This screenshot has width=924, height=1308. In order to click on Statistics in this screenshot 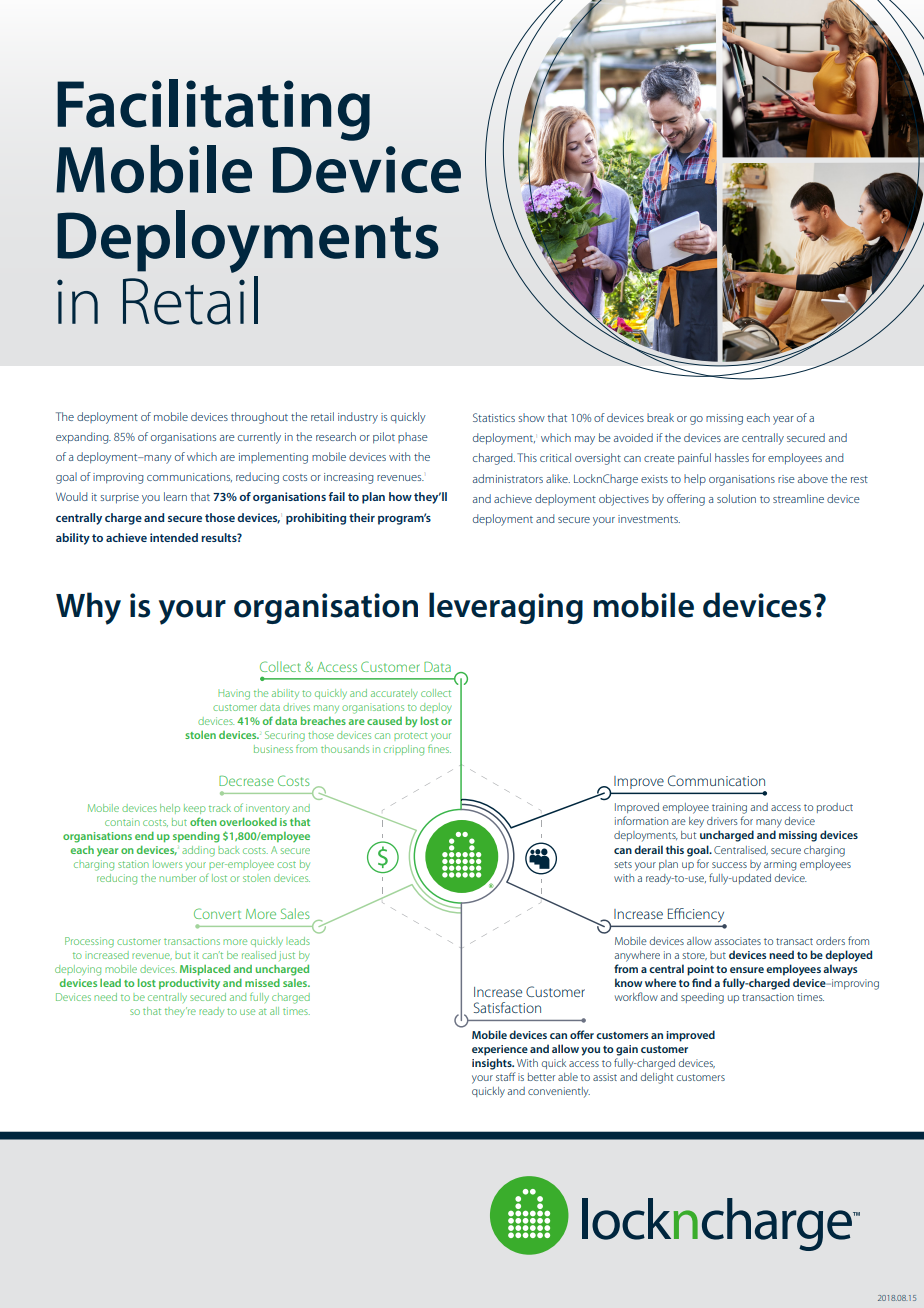, I will do `click(494, 417)`.
